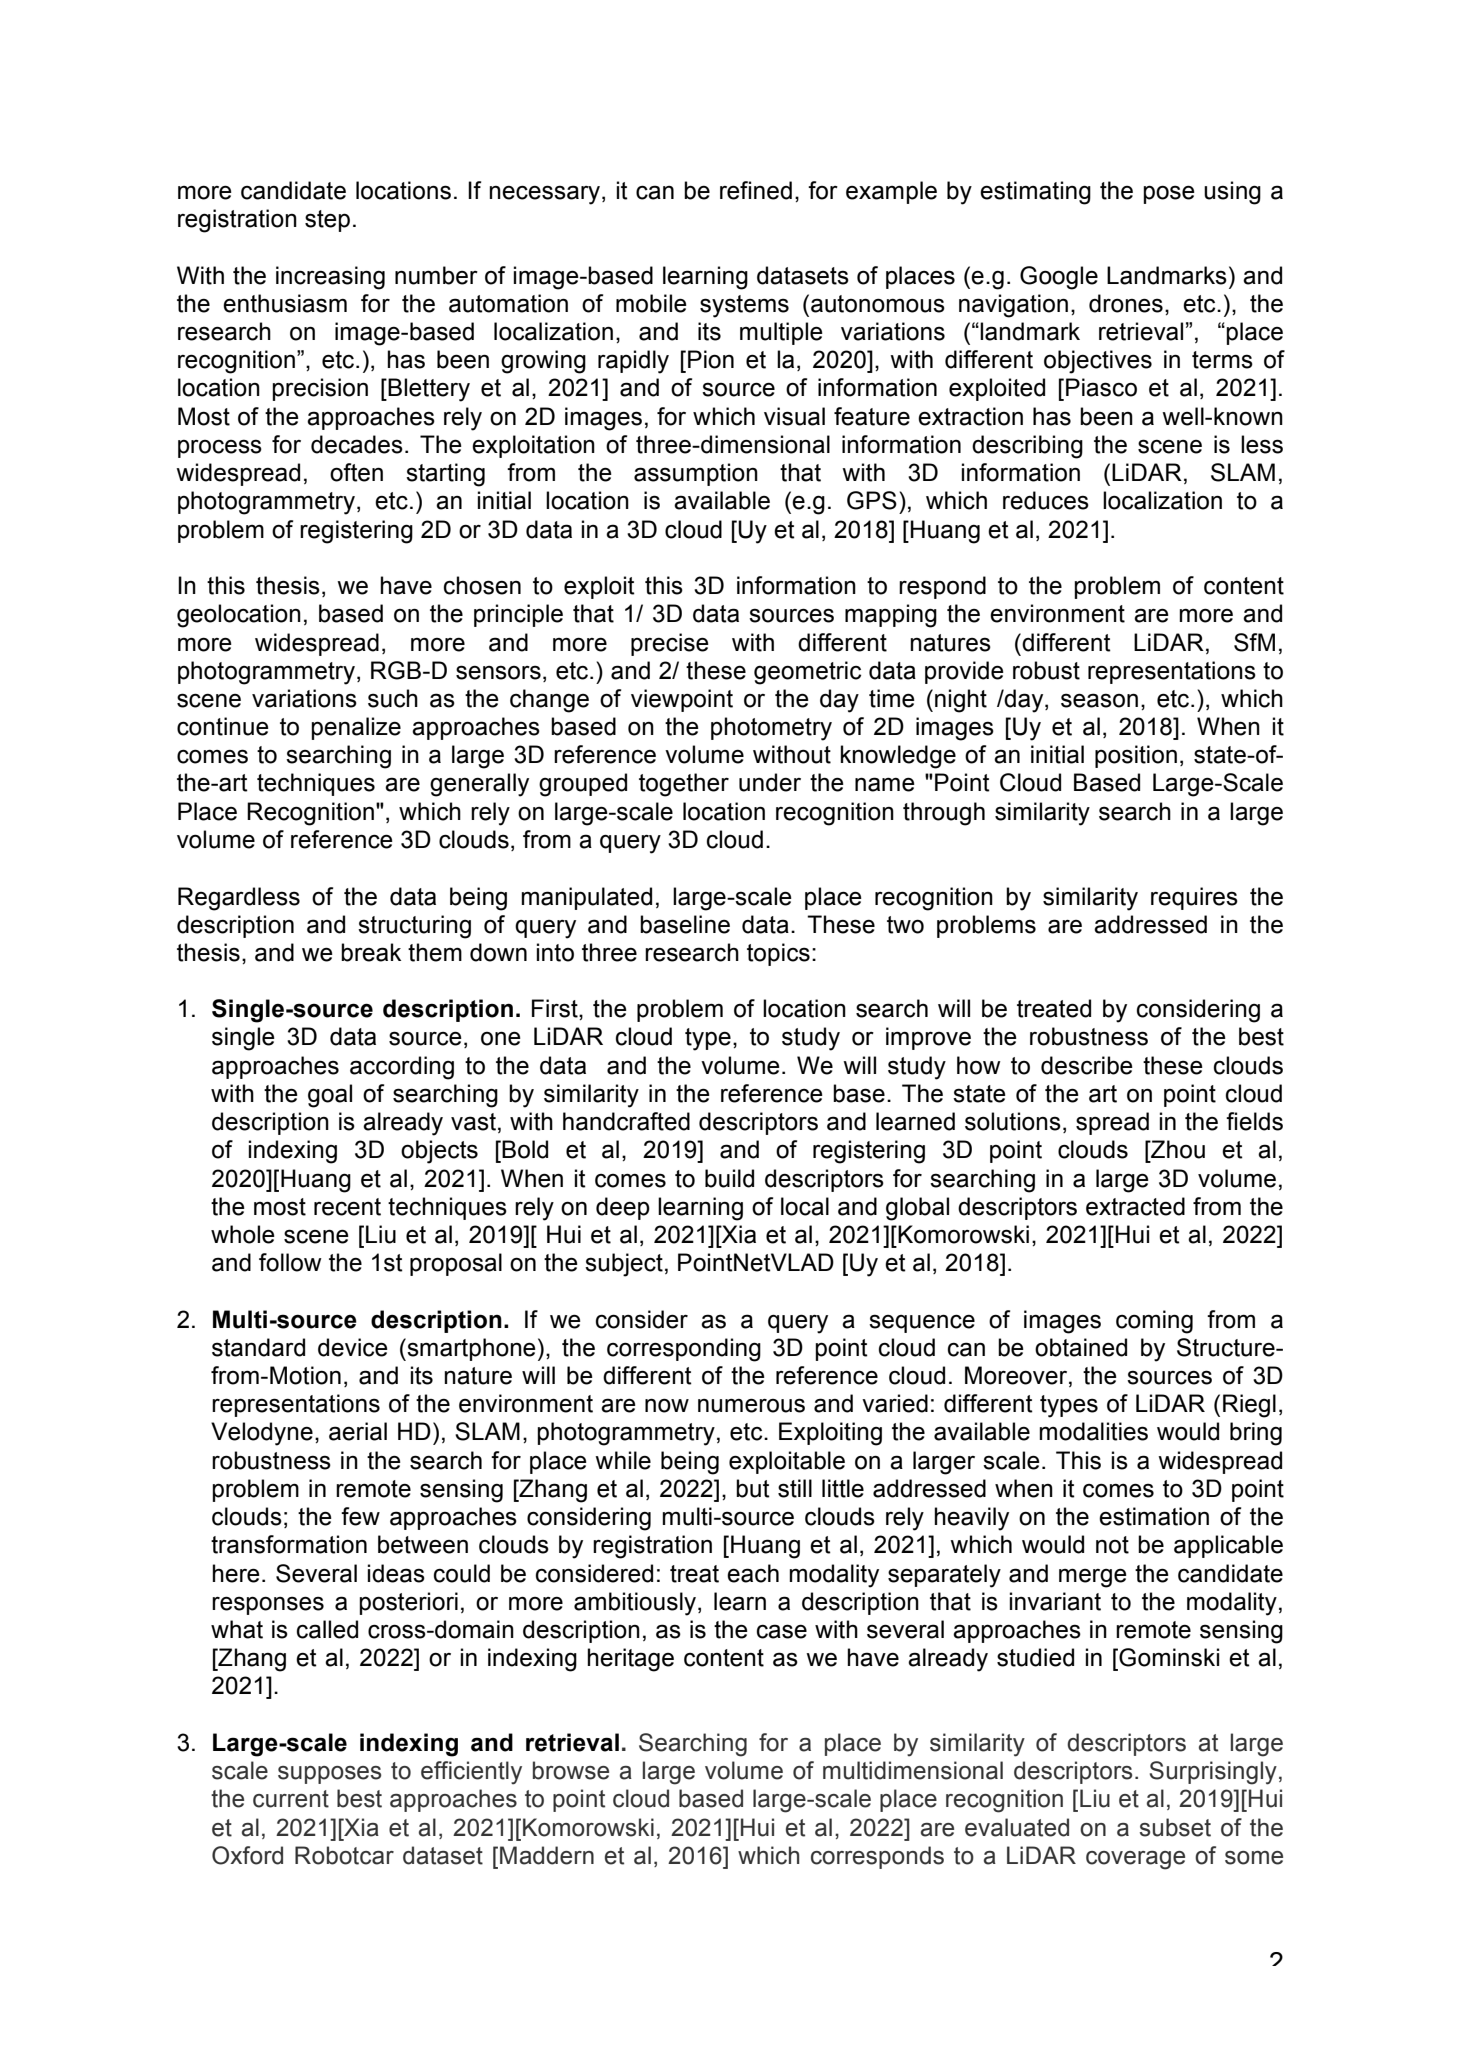 Image resolution: width=1460 pixels, height=2066 pixels. What do you see at coordinates (1175, 1827) in the screenshot?
I see `subset` at bounding box center [1175, 1827].
